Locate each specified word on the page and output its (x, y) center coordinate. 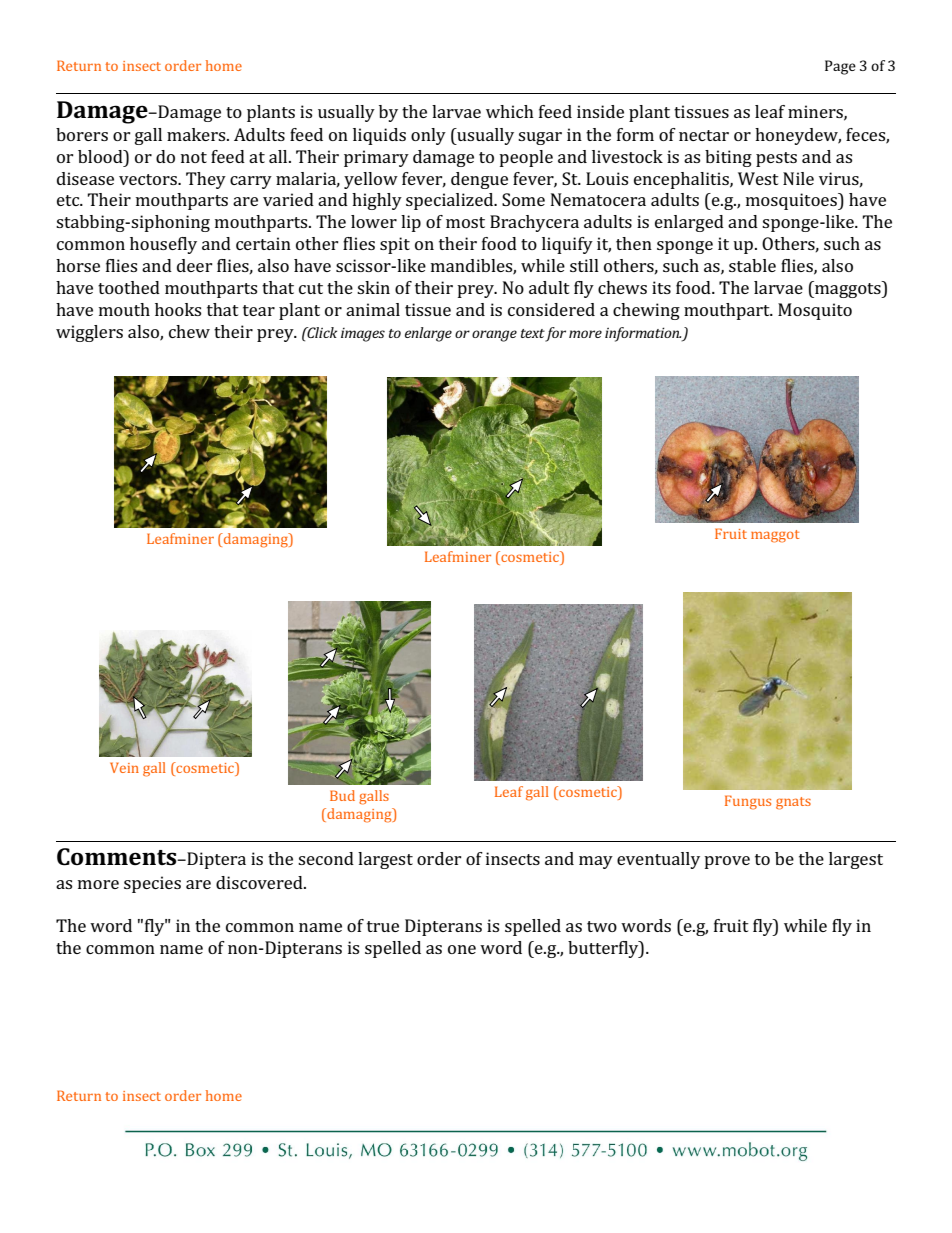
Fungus (748, 802)
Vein (124, 767)
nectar (704, 135)
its (661, 287)
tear (259, 310)
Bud (342, 795)
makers (197, 134)
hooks (178, 309)
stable (752, 265)
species (152, 884)
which (510, 111)
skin (373, 287)
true (383, 926)
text (533, 333)
